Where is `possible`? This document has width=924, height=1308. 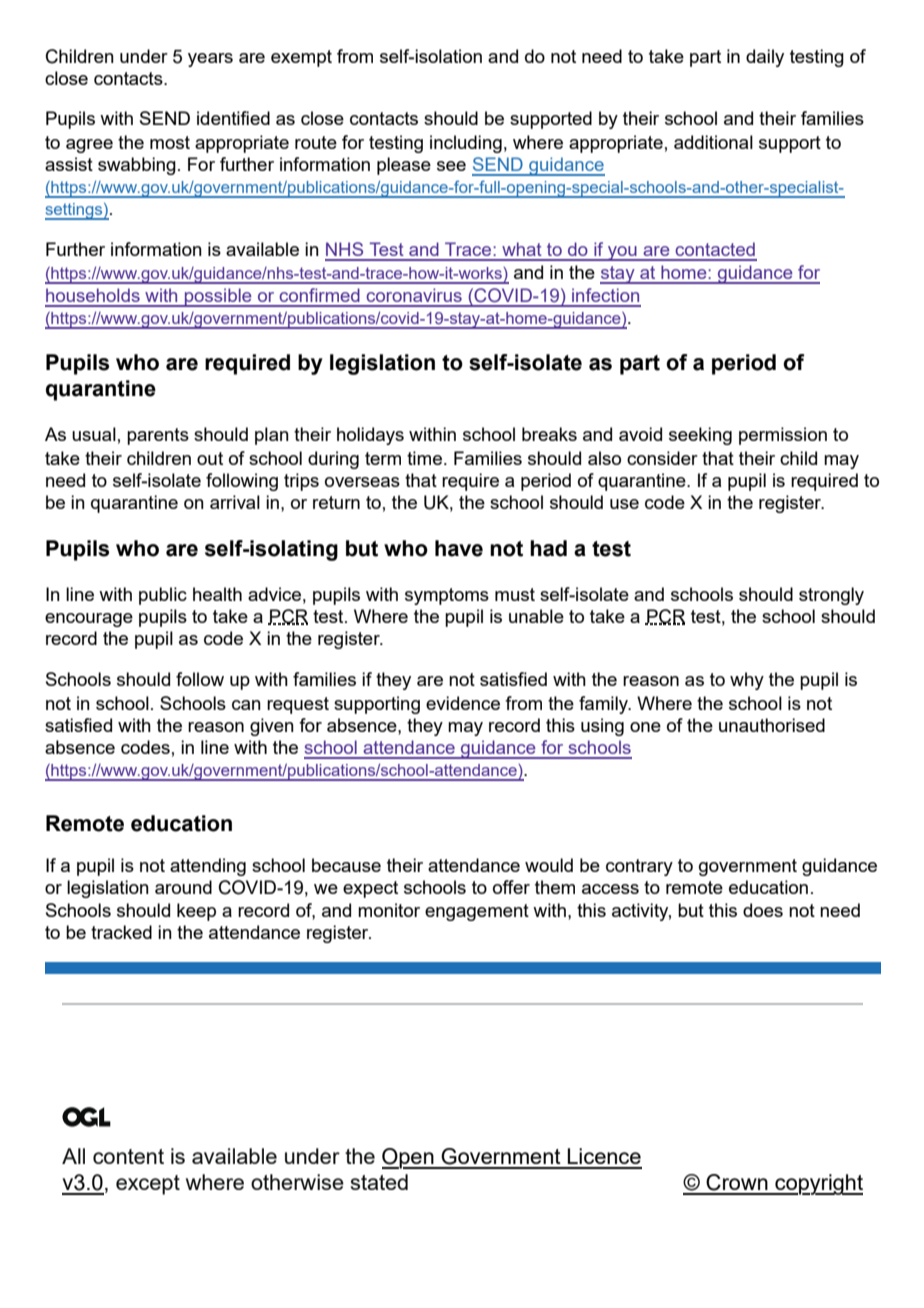
possible is located at coordinates (218, 297).
